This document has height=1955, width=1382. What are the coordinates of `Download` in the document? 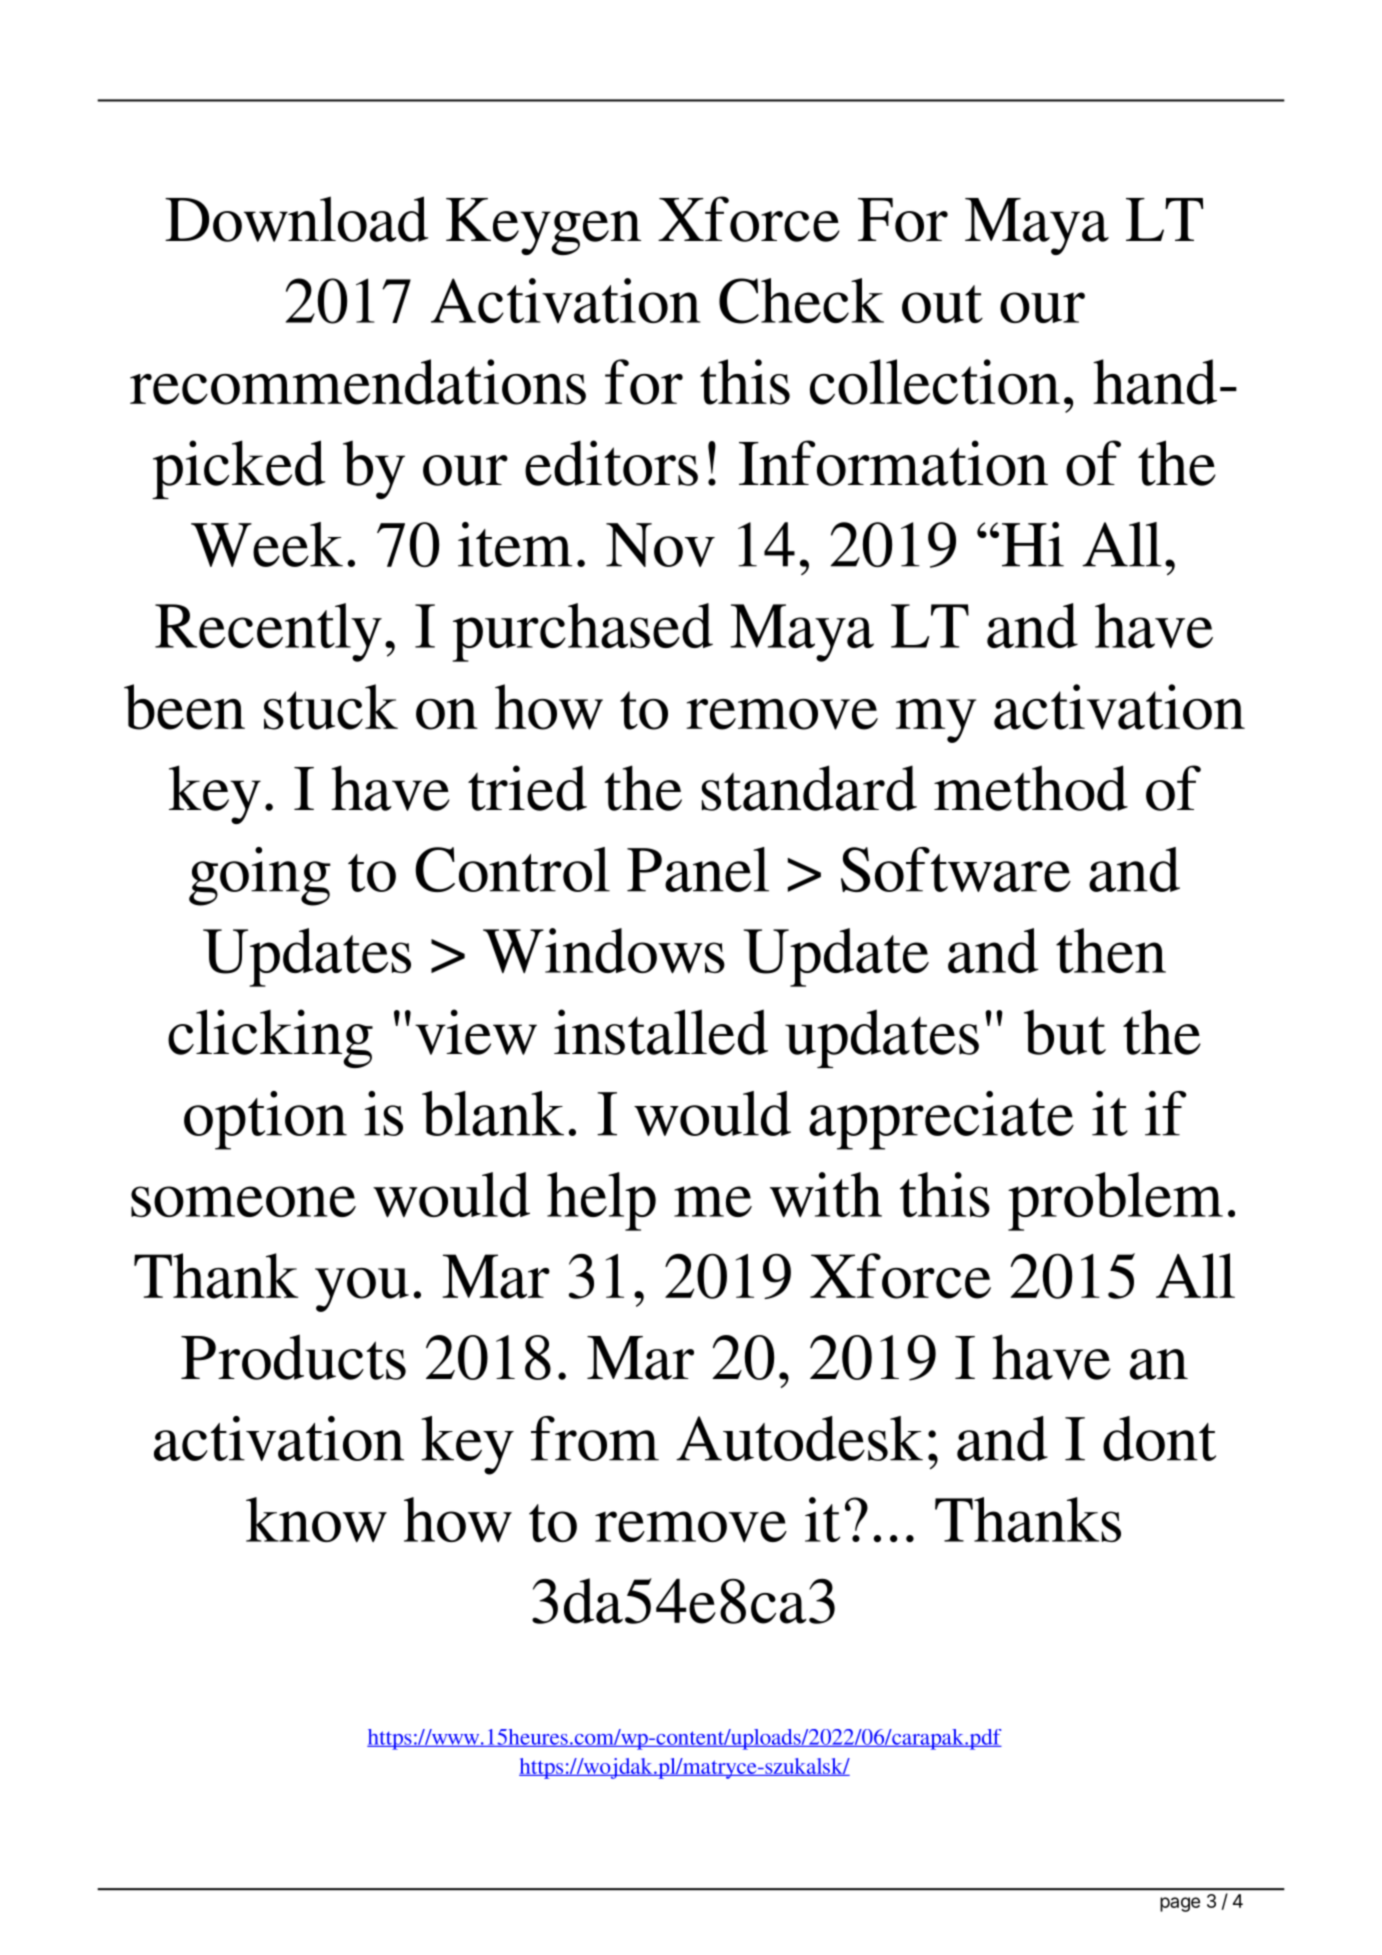 It's located at (297, 219).
